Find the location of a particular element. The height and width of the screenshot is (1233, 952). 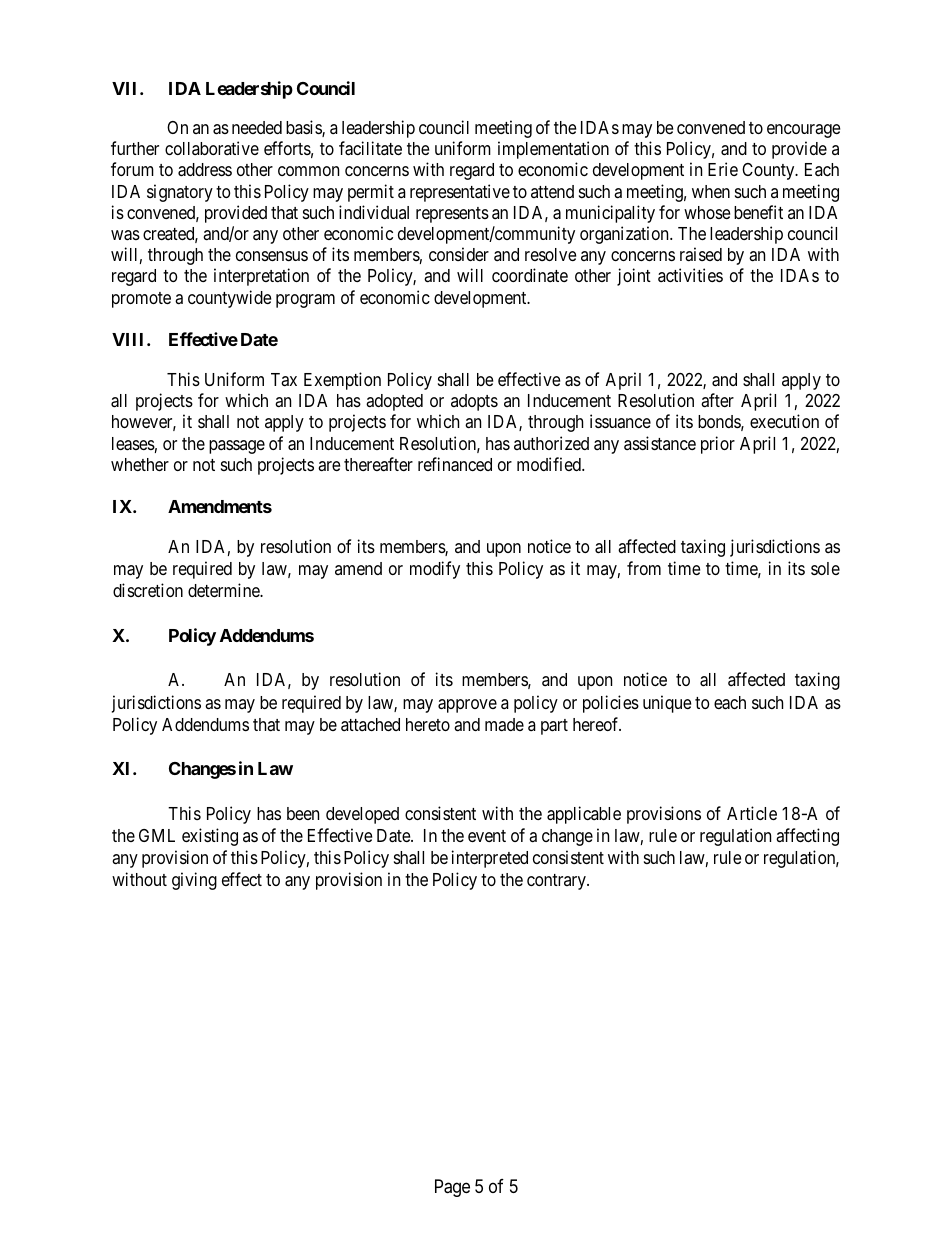

Page is located at coordinates (452, 1188).
